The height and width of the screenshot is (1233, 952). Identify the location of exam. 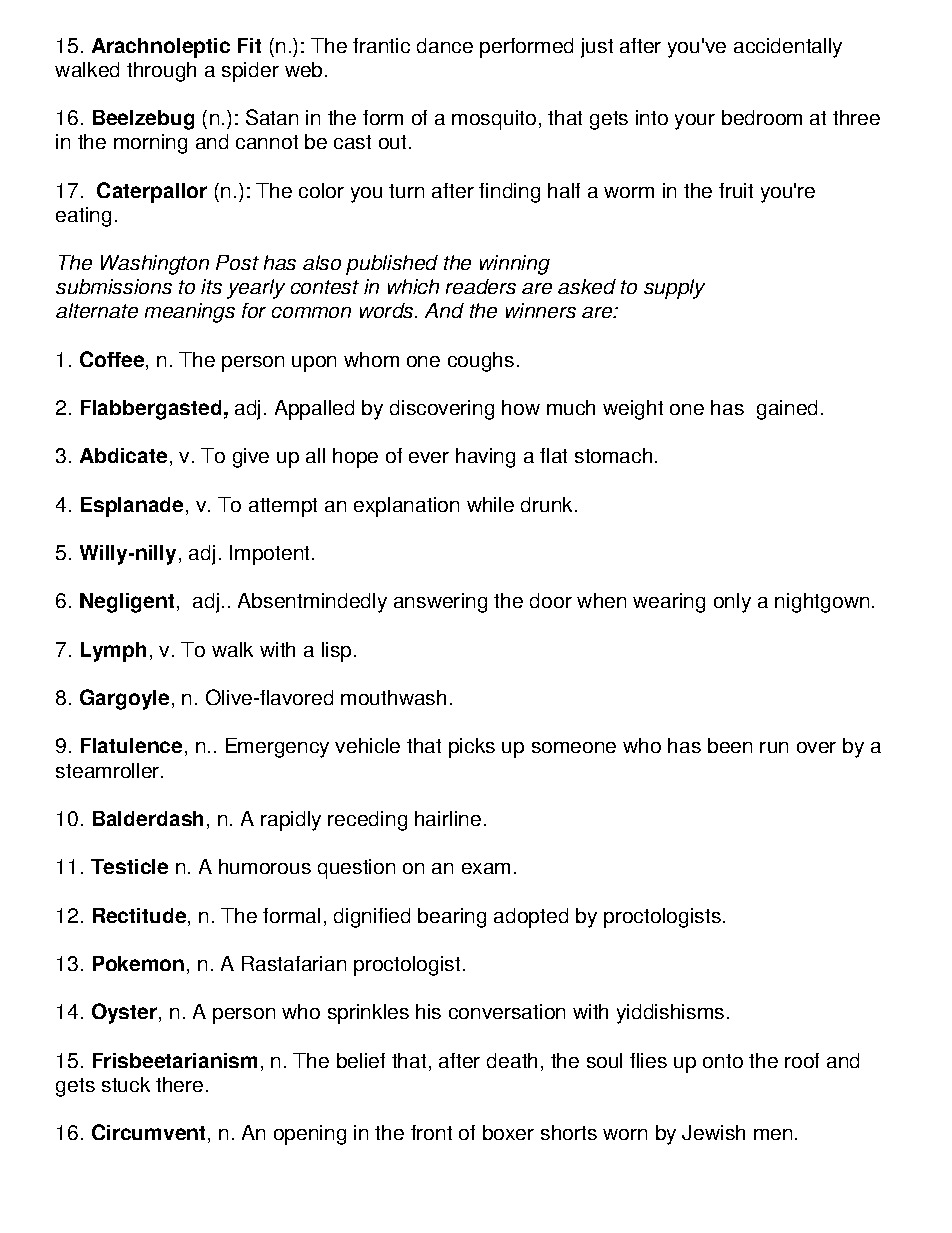
(486, 868).
